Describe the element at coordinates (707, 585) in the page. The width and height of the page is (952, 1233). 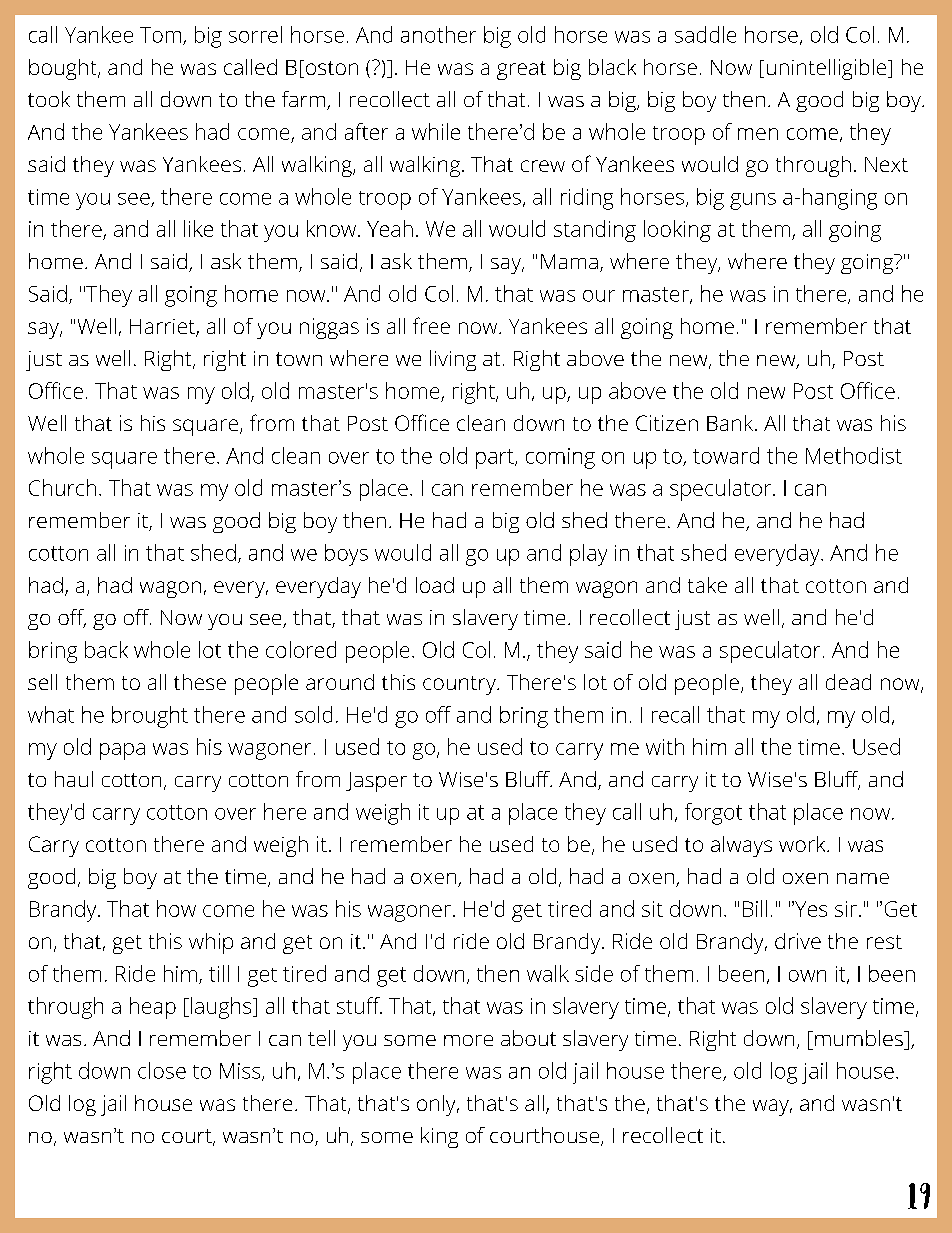
I see `take` at that location.
